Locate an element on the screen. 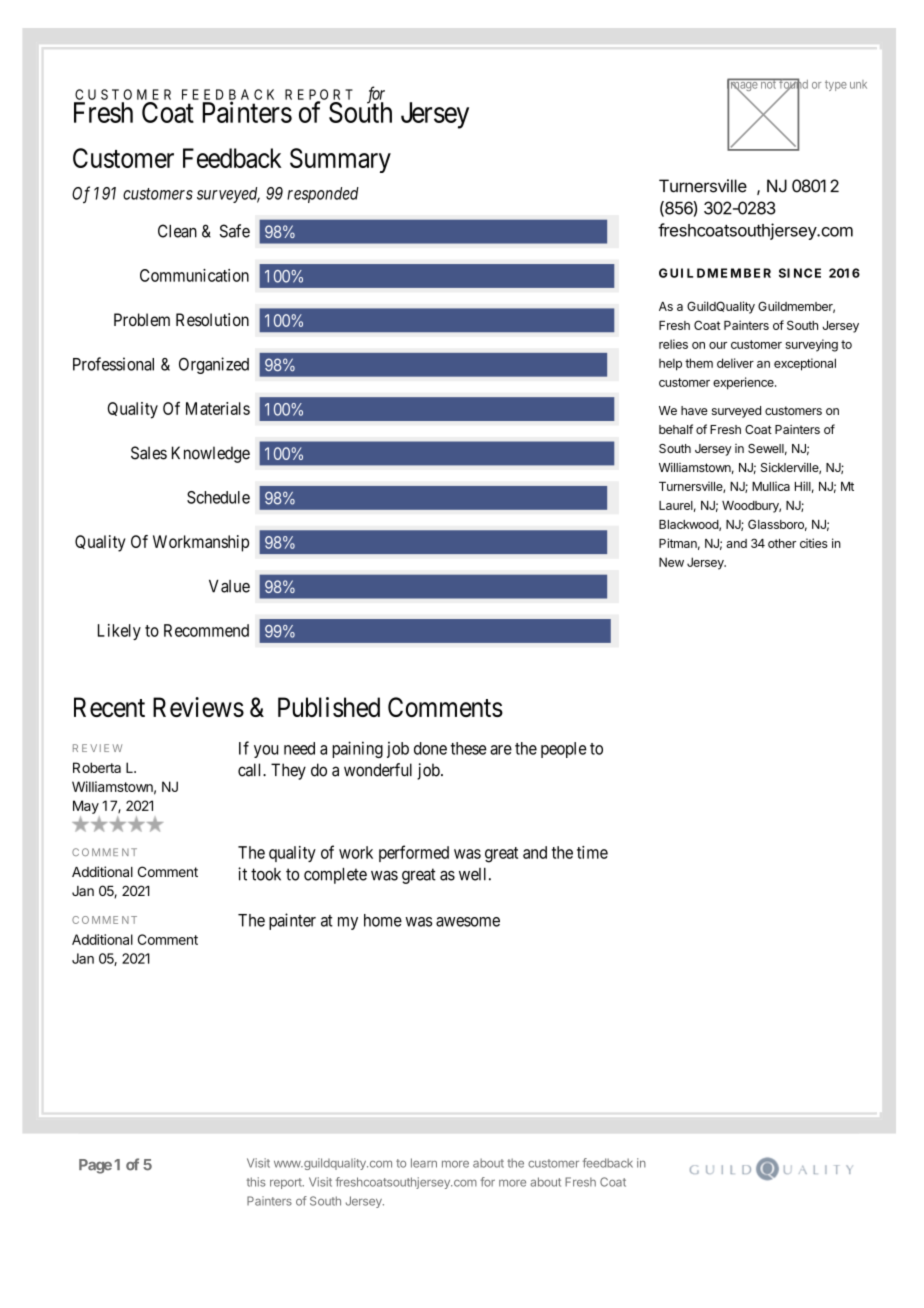 Image resolution: width=924 pixels, height=1308 pixels. Image is located at coordinates (743, 86).
